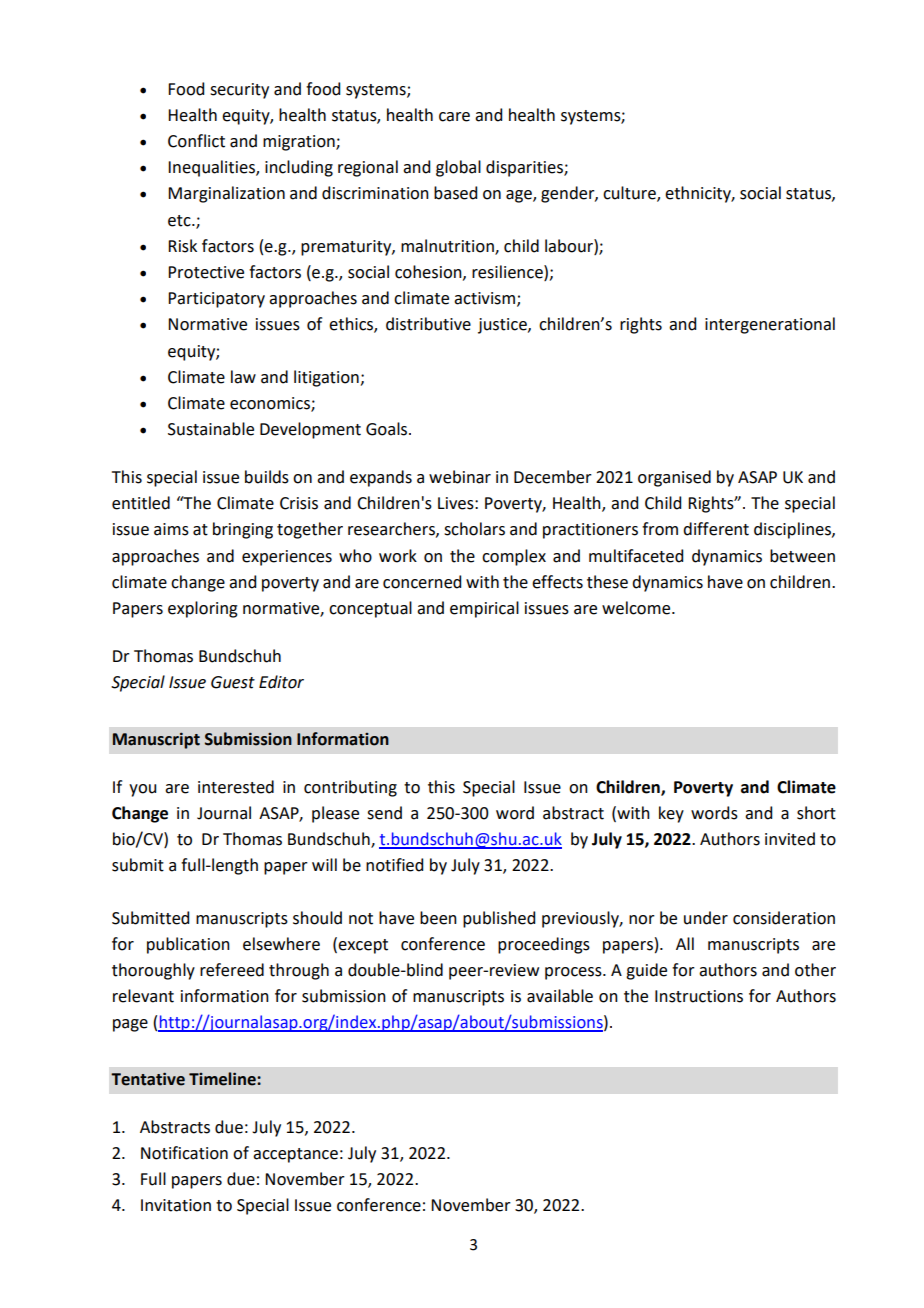  I want to click on Notification, so click(184, 1153).
